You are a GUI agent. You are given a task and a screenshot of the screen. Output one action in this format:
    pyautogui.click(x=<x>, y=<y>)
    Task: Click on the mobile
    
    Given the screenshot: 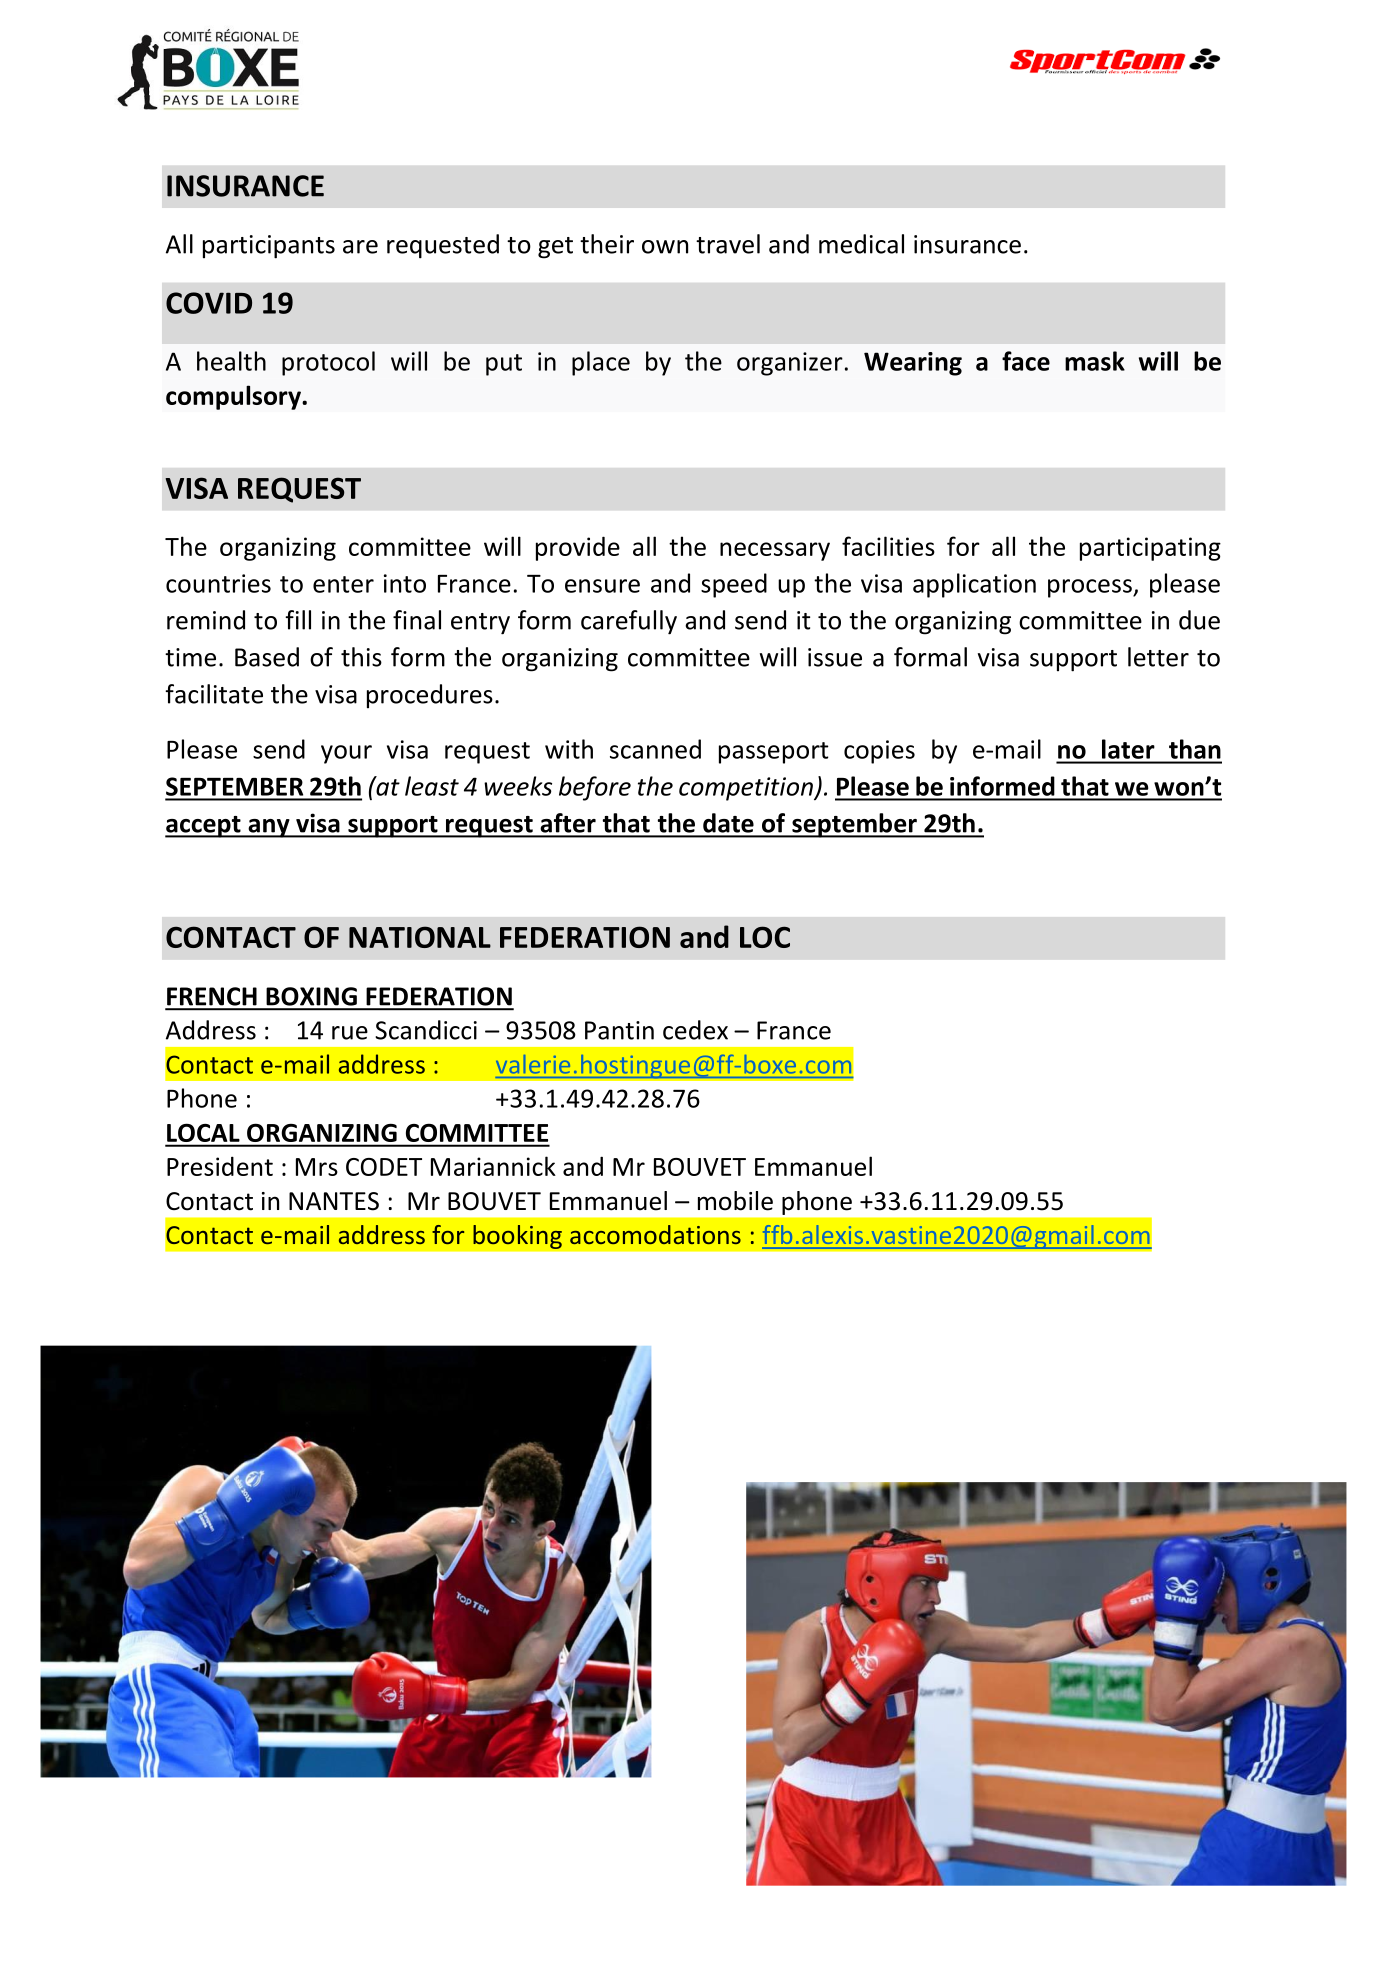 What is the action you would take?
    pyautogui.click(x=735, y=1201)
